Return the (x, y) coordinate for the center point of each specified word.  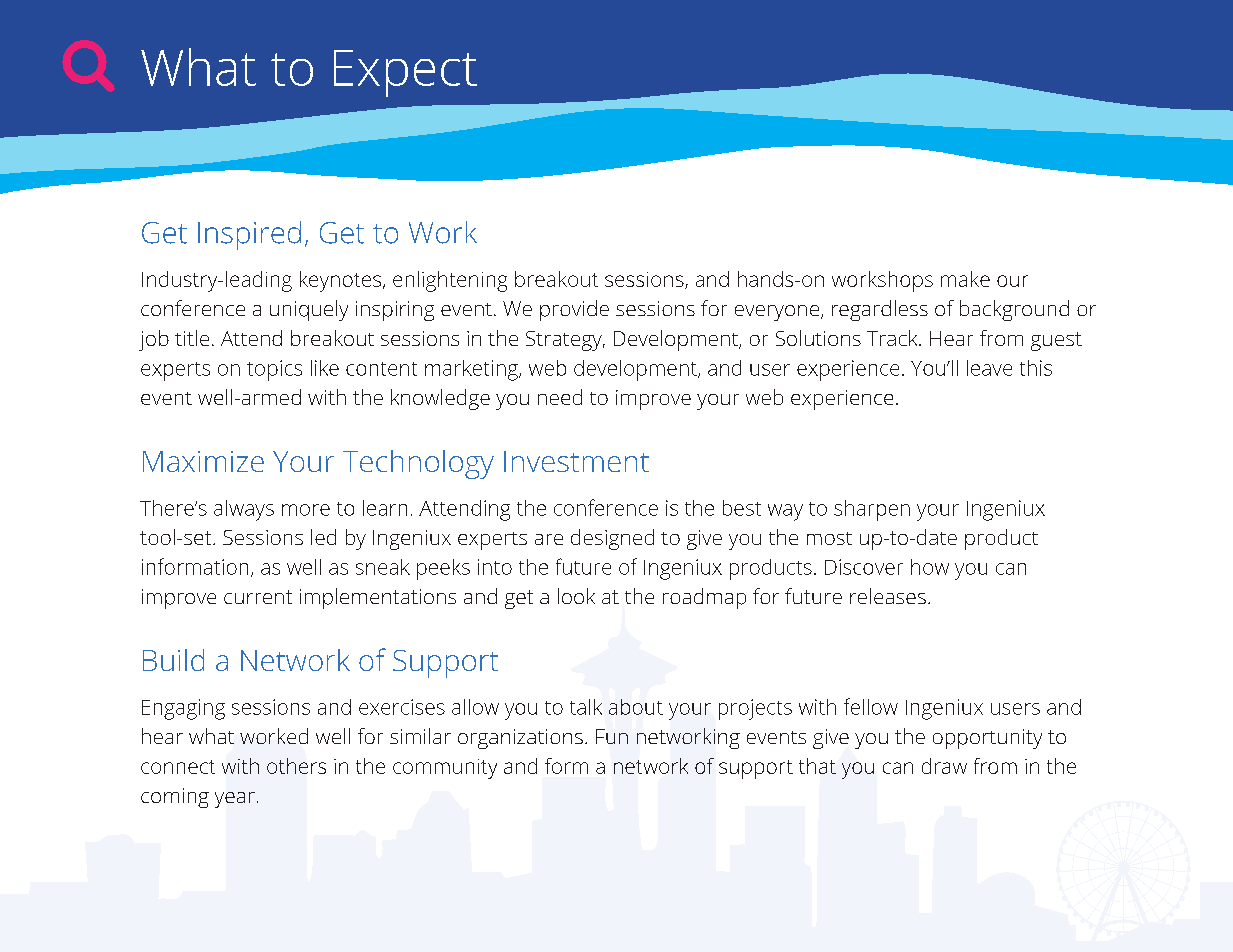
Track (893, 338)
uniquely (309, 310)
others (296, 766)
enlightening (450, 281)
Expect (405, 73)
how (930, 567)
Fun (612, 736)
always (244, 510)
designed (612, 539)
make (965, 279)
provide (574, 310)
